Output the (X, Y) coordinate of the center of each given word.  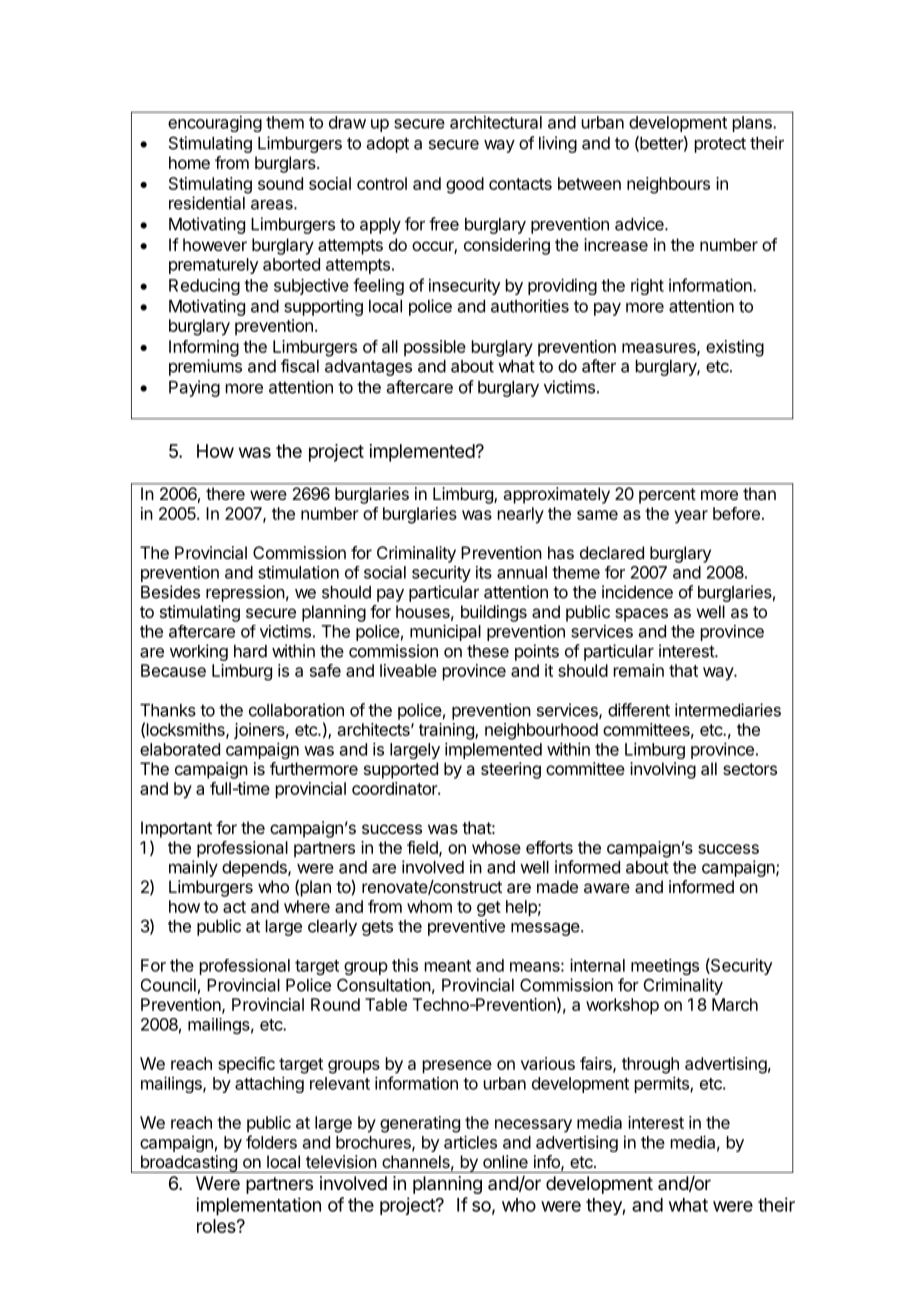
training (447, 731)
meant (448, 966)
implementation (258, 1206)
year (691, 517)
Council (168, 985)
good (465, 185)
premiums (205, 367)
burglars (286, 164)
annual (522, 572)
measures (660, 349)
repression (245, 593)
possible (435, 348)
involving (663, 770)
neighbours (668, 185)
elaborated (180, 749)
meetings (665, 966)
